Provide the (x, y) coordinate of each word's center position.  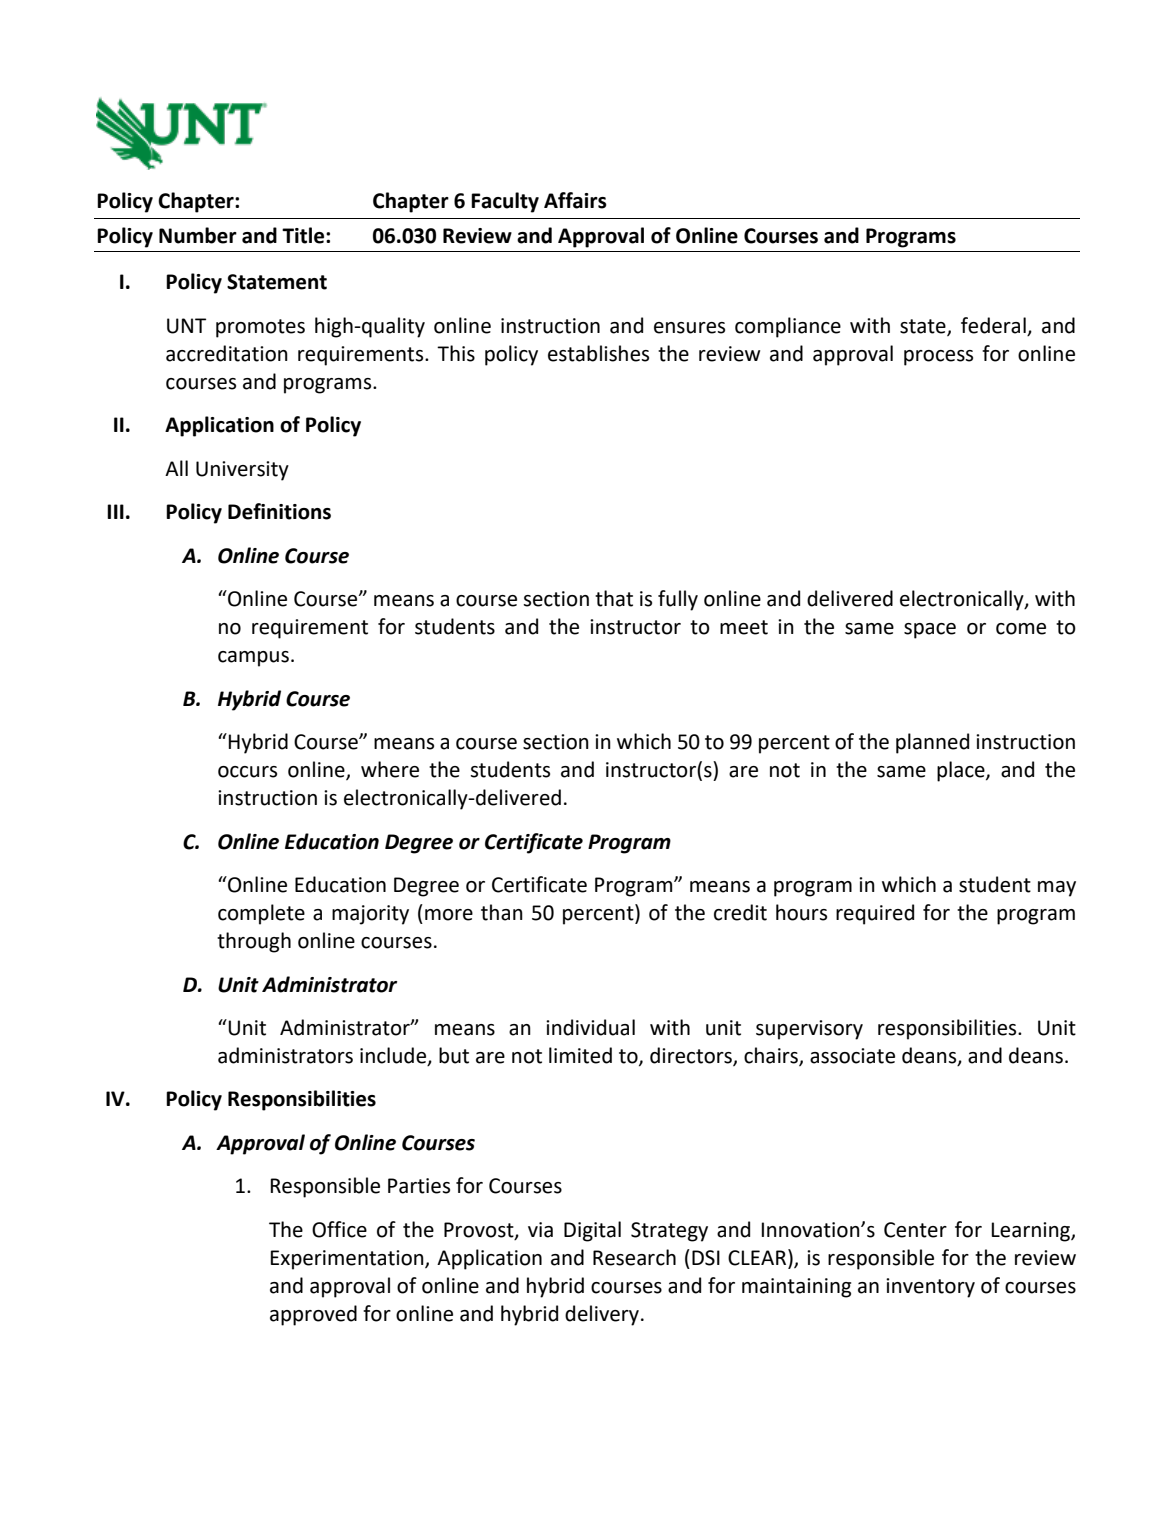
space (930, 631)
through (254, 942)
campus (253, 659)
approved (313, 1315)
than (502, 912)
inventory (930, 1288)
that (614, 598)
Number (198, 235)
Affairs (575, 200)
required (875, 914)
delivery (602, 1315)
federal (993, 325)
